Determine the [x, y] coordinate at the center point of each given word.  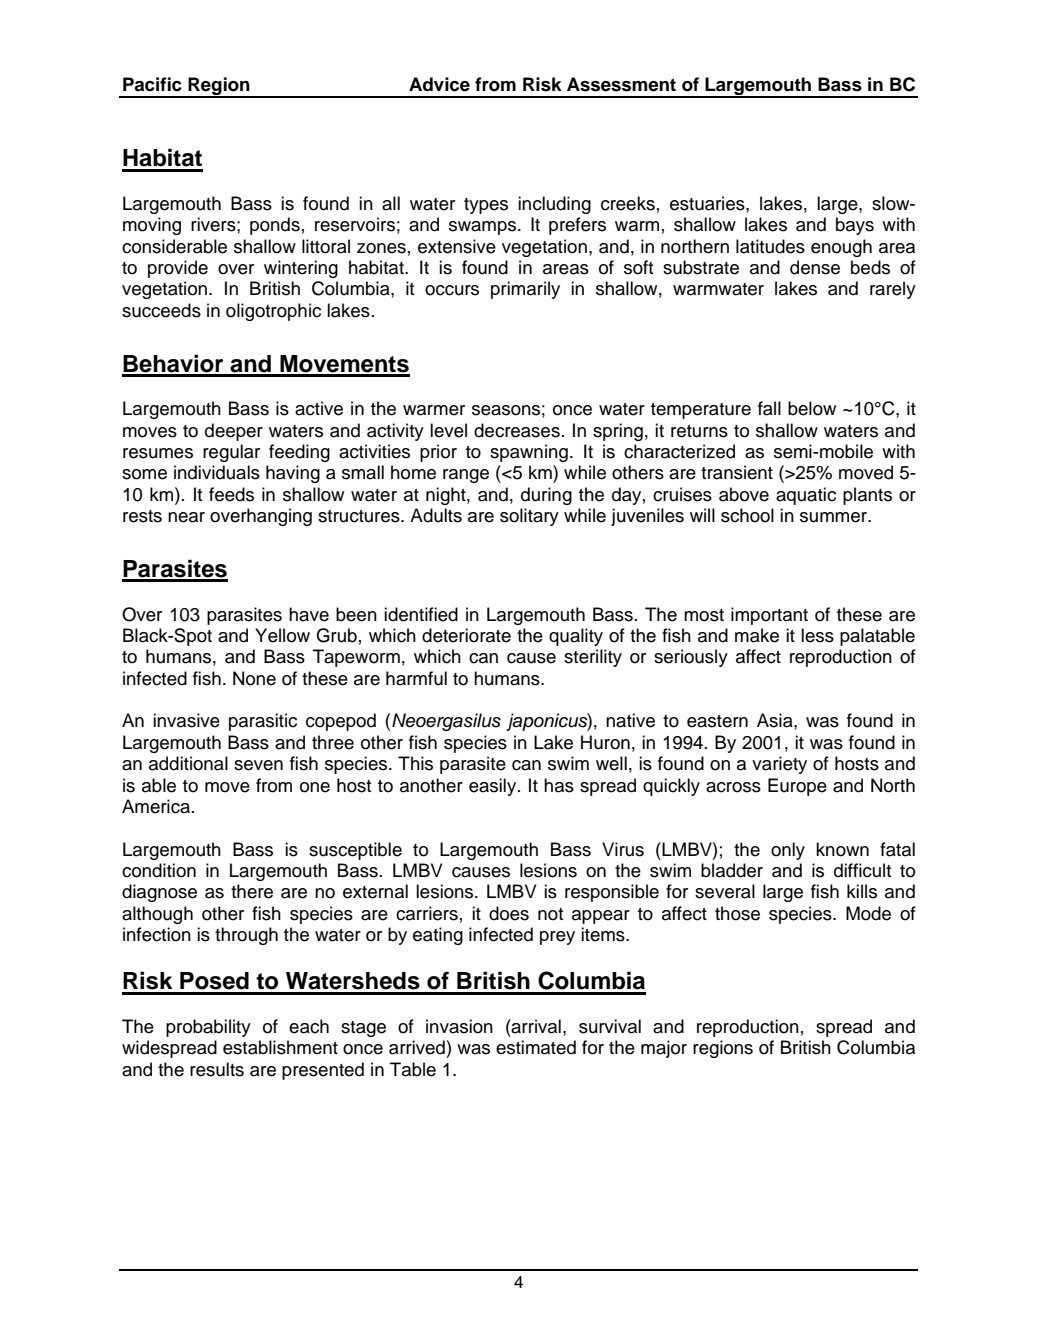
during [546, 496]
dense [815, 267]
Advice [439, 84]
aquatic [806, 496]
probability [208, 1028]
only [788, 851]
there [252, 891]
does [509, 913]
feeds [231, 494]
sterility [593, 658]
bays [855, 226]
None [254, 678]
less [817, 635]
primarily [525, 290]
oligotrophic [273, 312]
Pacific [152, 84]
